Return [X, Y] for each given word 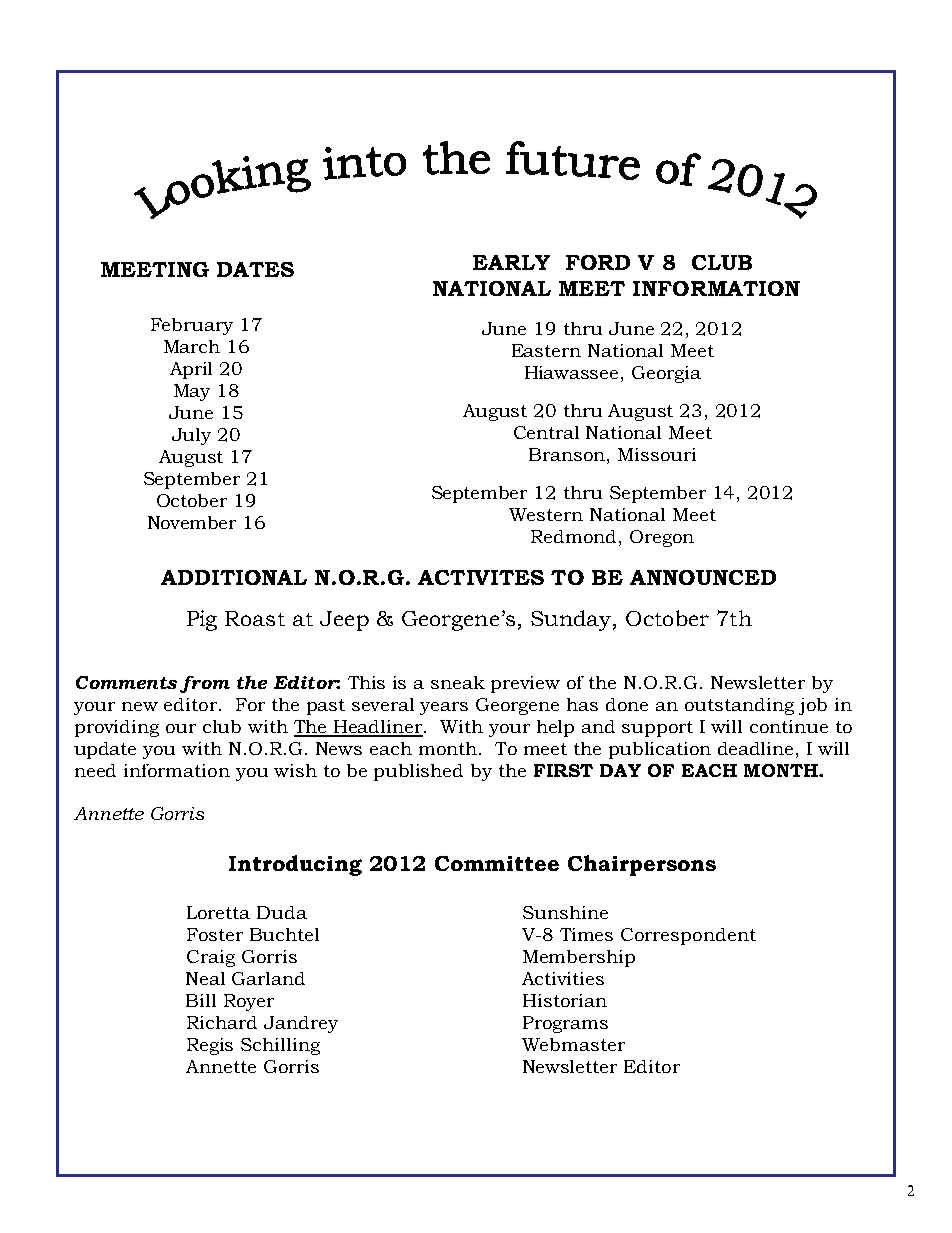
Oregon [662, 538]
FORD [598, 262]
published [418, 772]
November [192, 522]
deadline [757, 748]
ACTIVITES [481, 577]
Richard [222, 1022]
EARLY [511, 262]
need [95, 770]
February [192, 326]
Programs [565, 1024]
